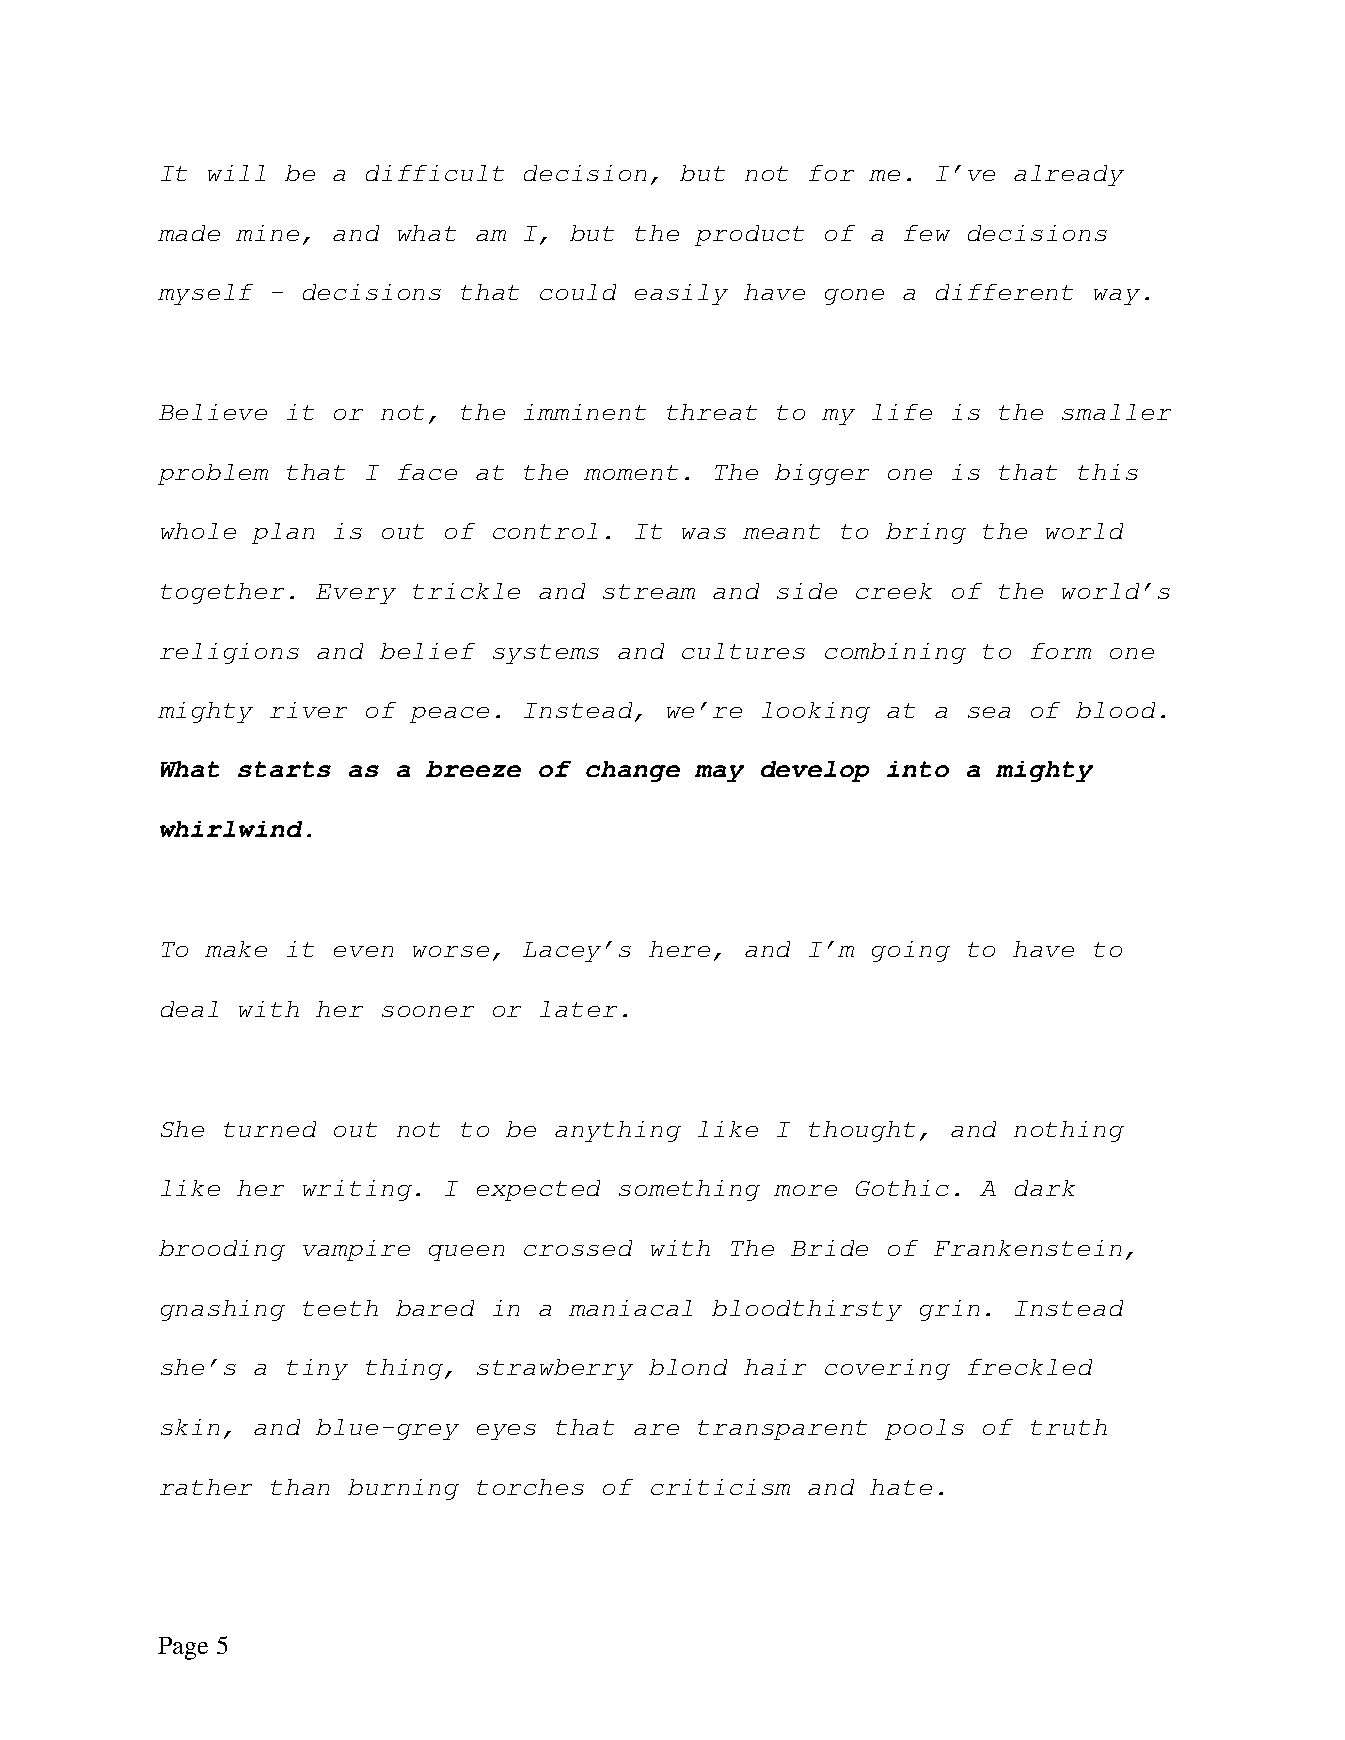 Image resolution: width=1345 pixels, height=1740 pixels. I want to click on will, so click(236, 173).
